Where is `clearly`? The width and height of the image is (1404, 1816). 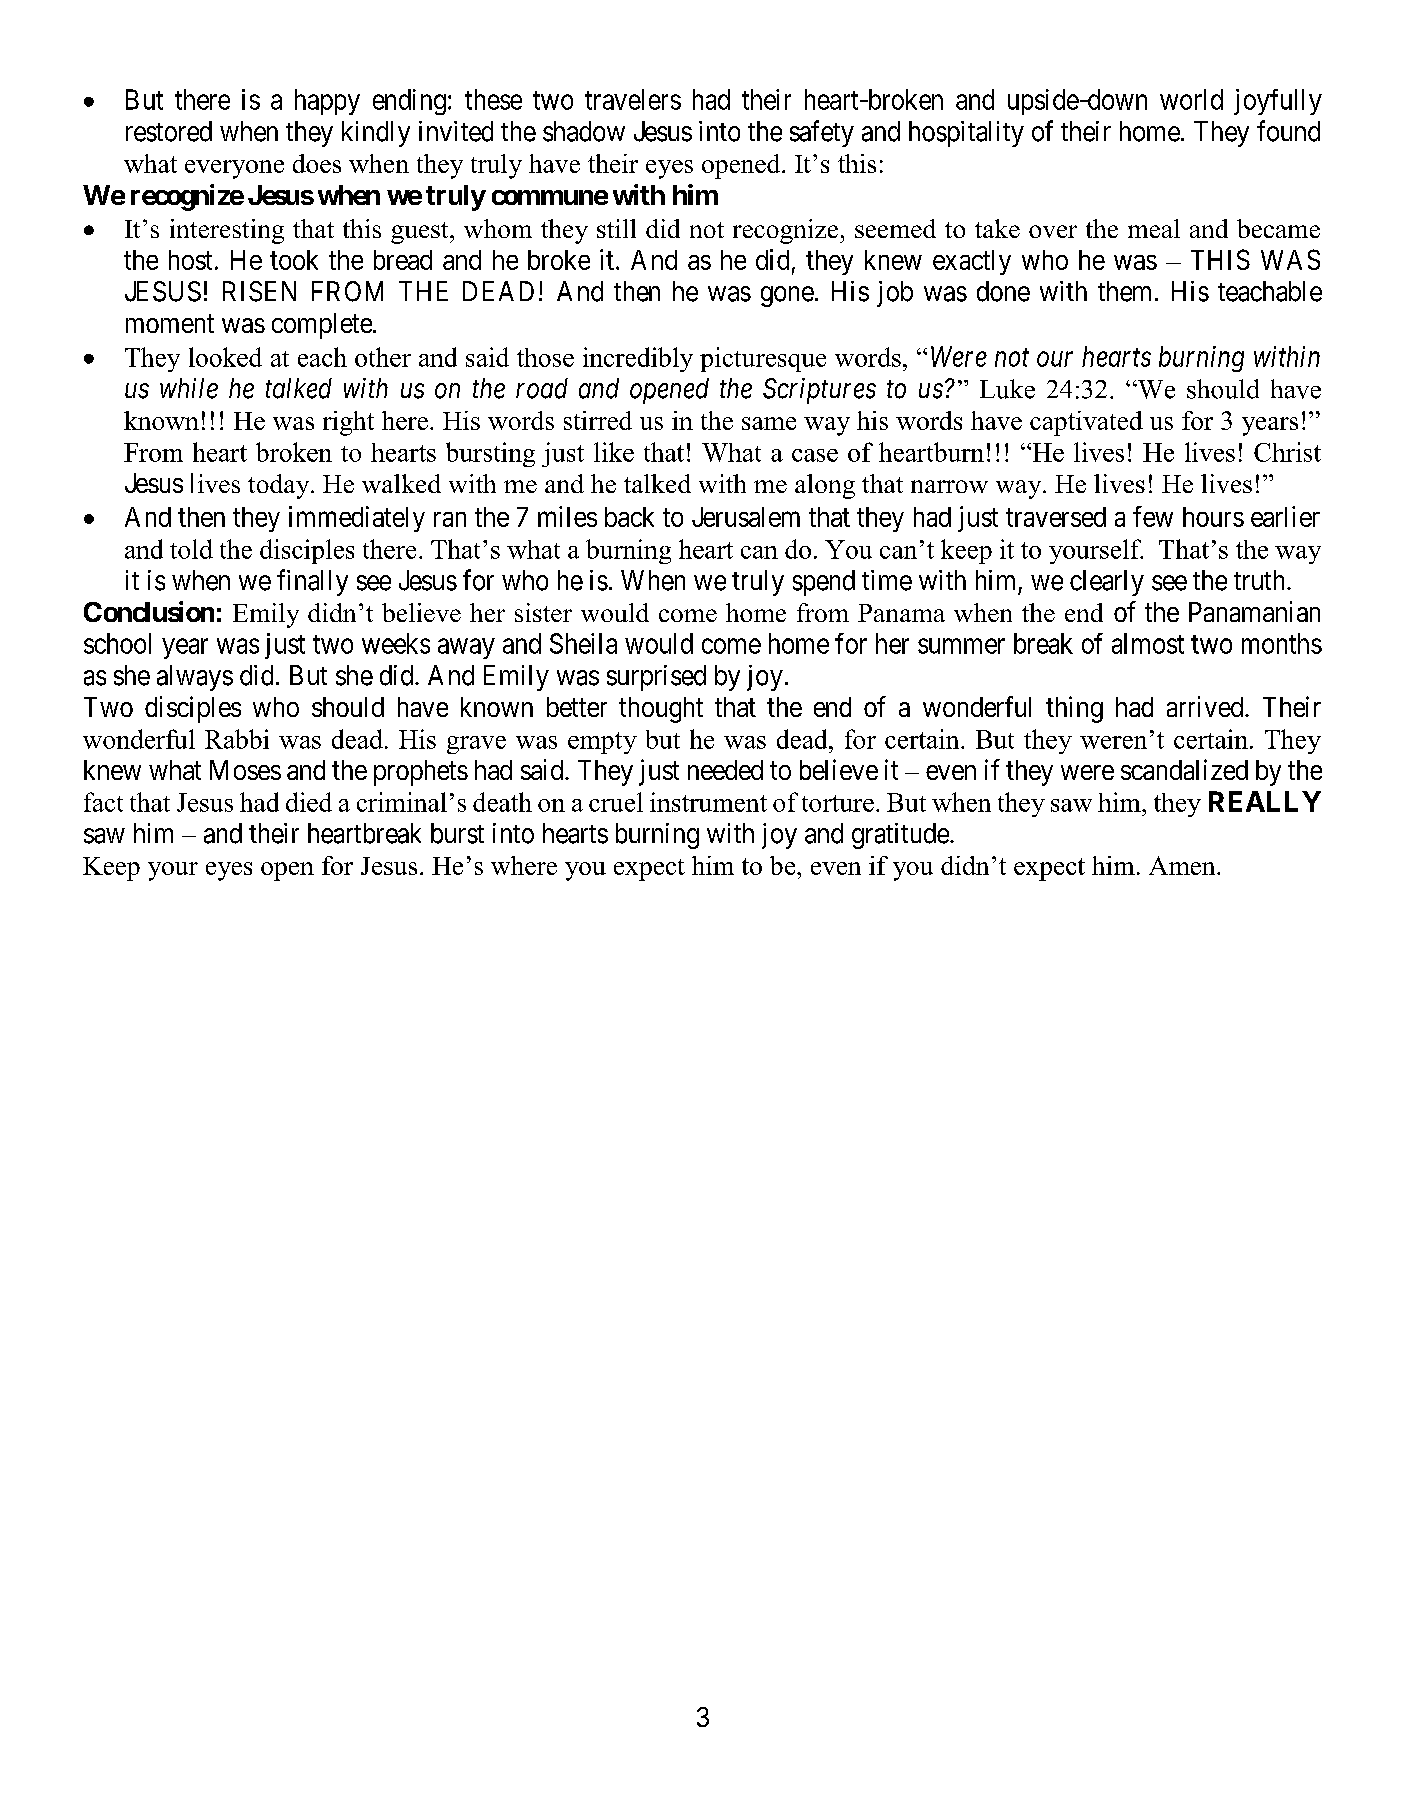 clearly is located at coordinates (1107, 583).
